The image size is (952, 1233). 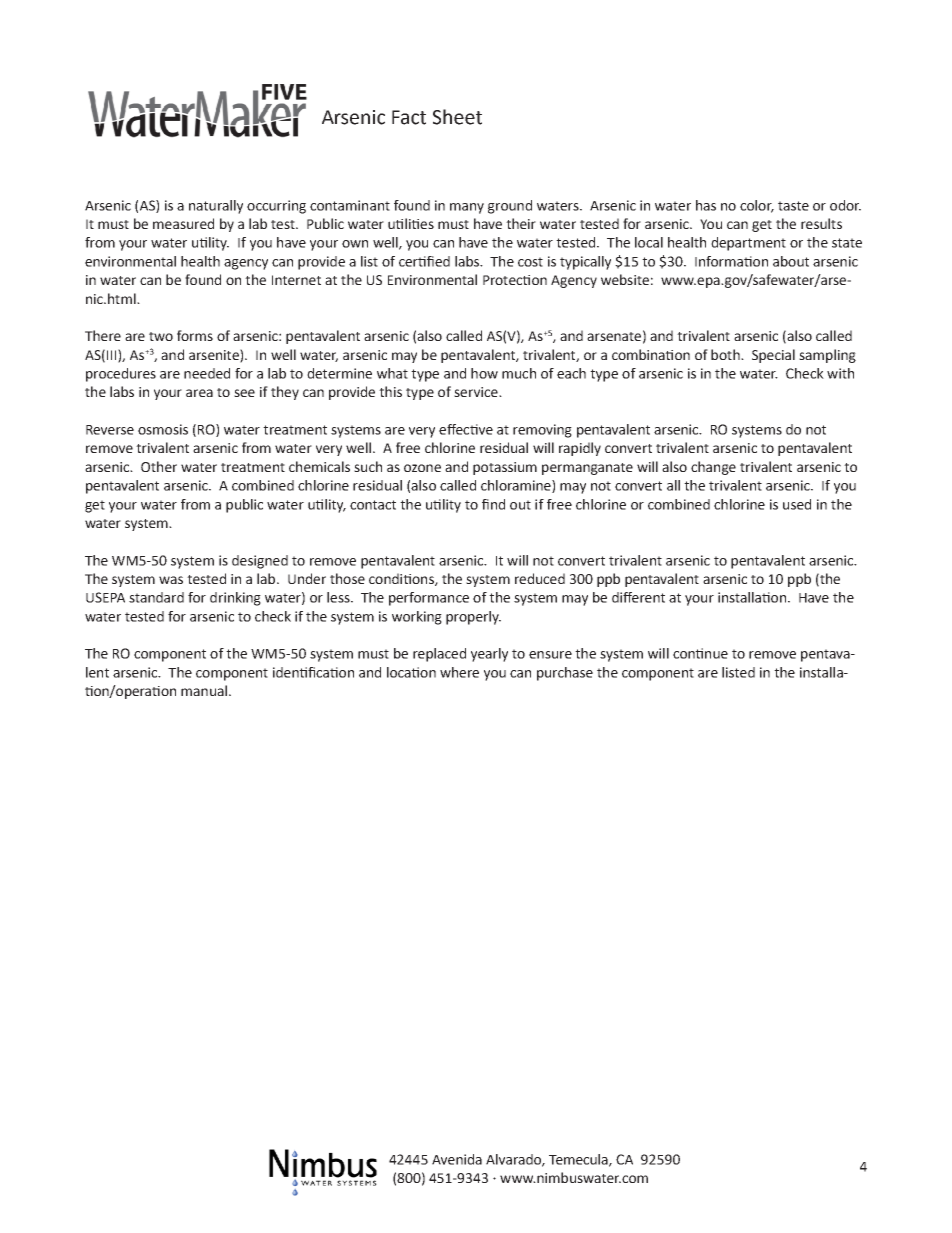 What do you see at coordinates (457, 117) in the page?
I see `Sheet` at bounding box center [457, 117].
